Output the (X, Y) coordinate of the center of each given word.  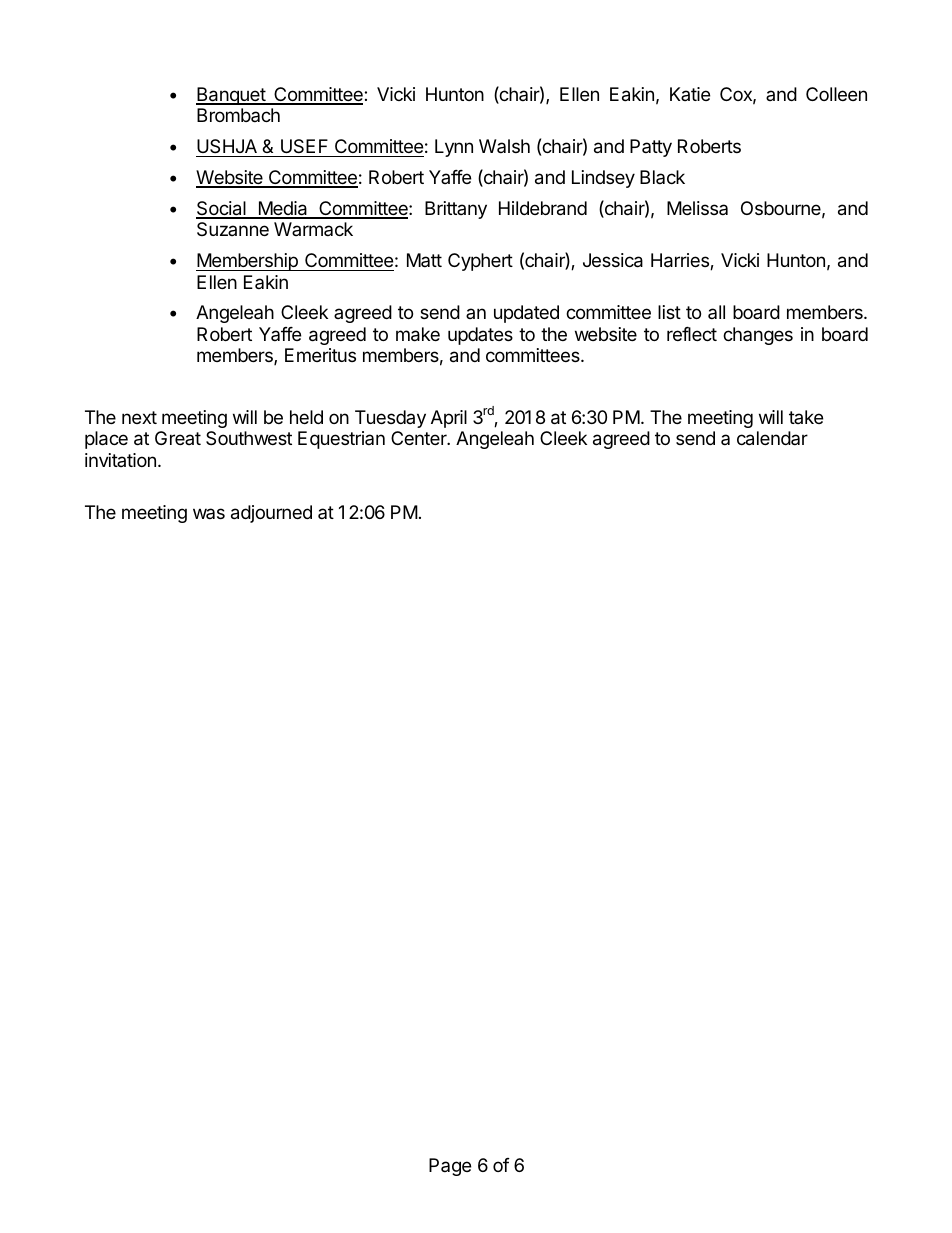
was (209, 513)
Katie (690, 94)
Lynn (454, 148)
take (806, 417)
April (449, 419)
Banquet (231, 96)
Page (450, 1167)
